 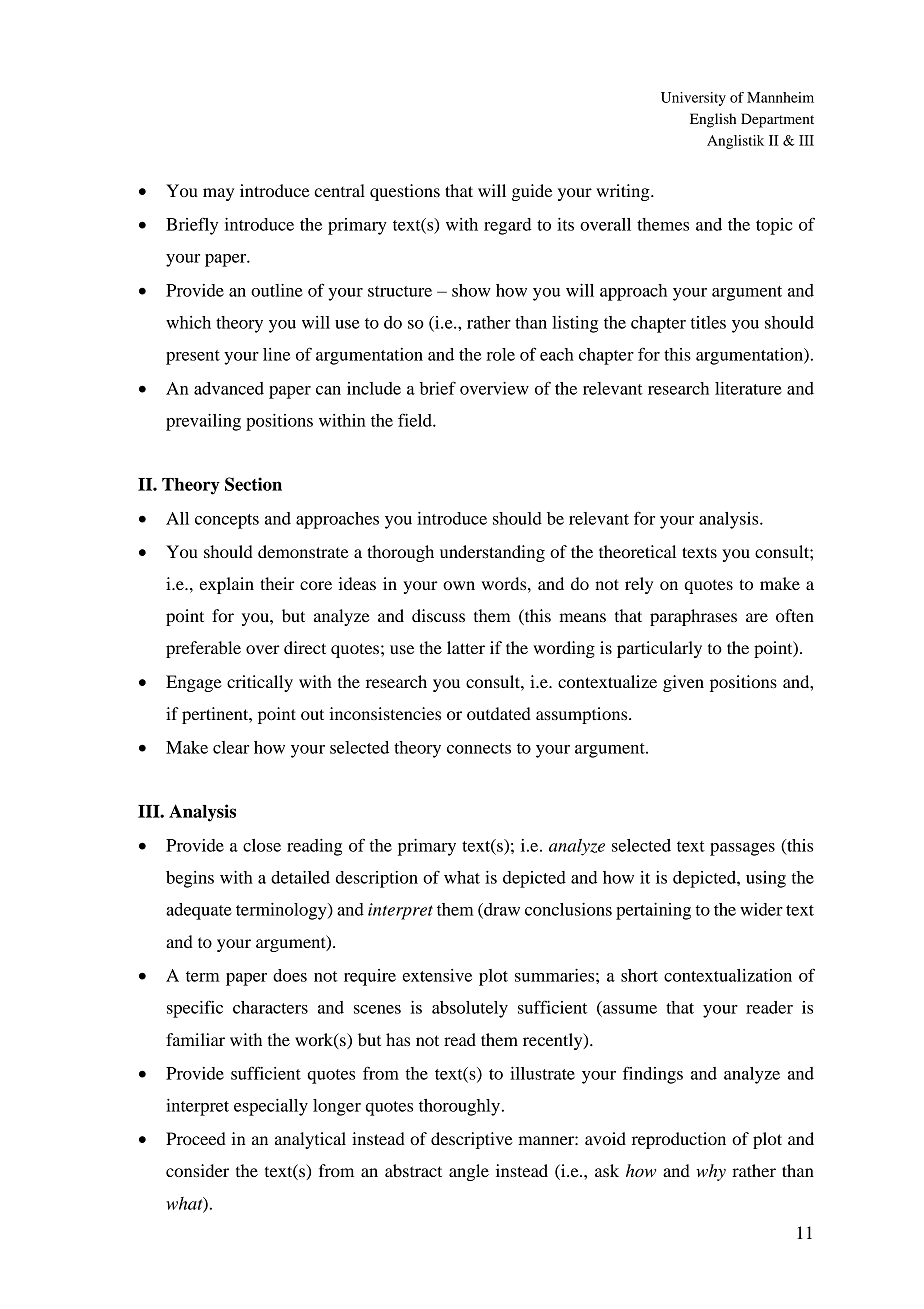 What do you see at coordinates (532, 192) in the screenshot?
I see `guide` at bounding box center [532, 192].
